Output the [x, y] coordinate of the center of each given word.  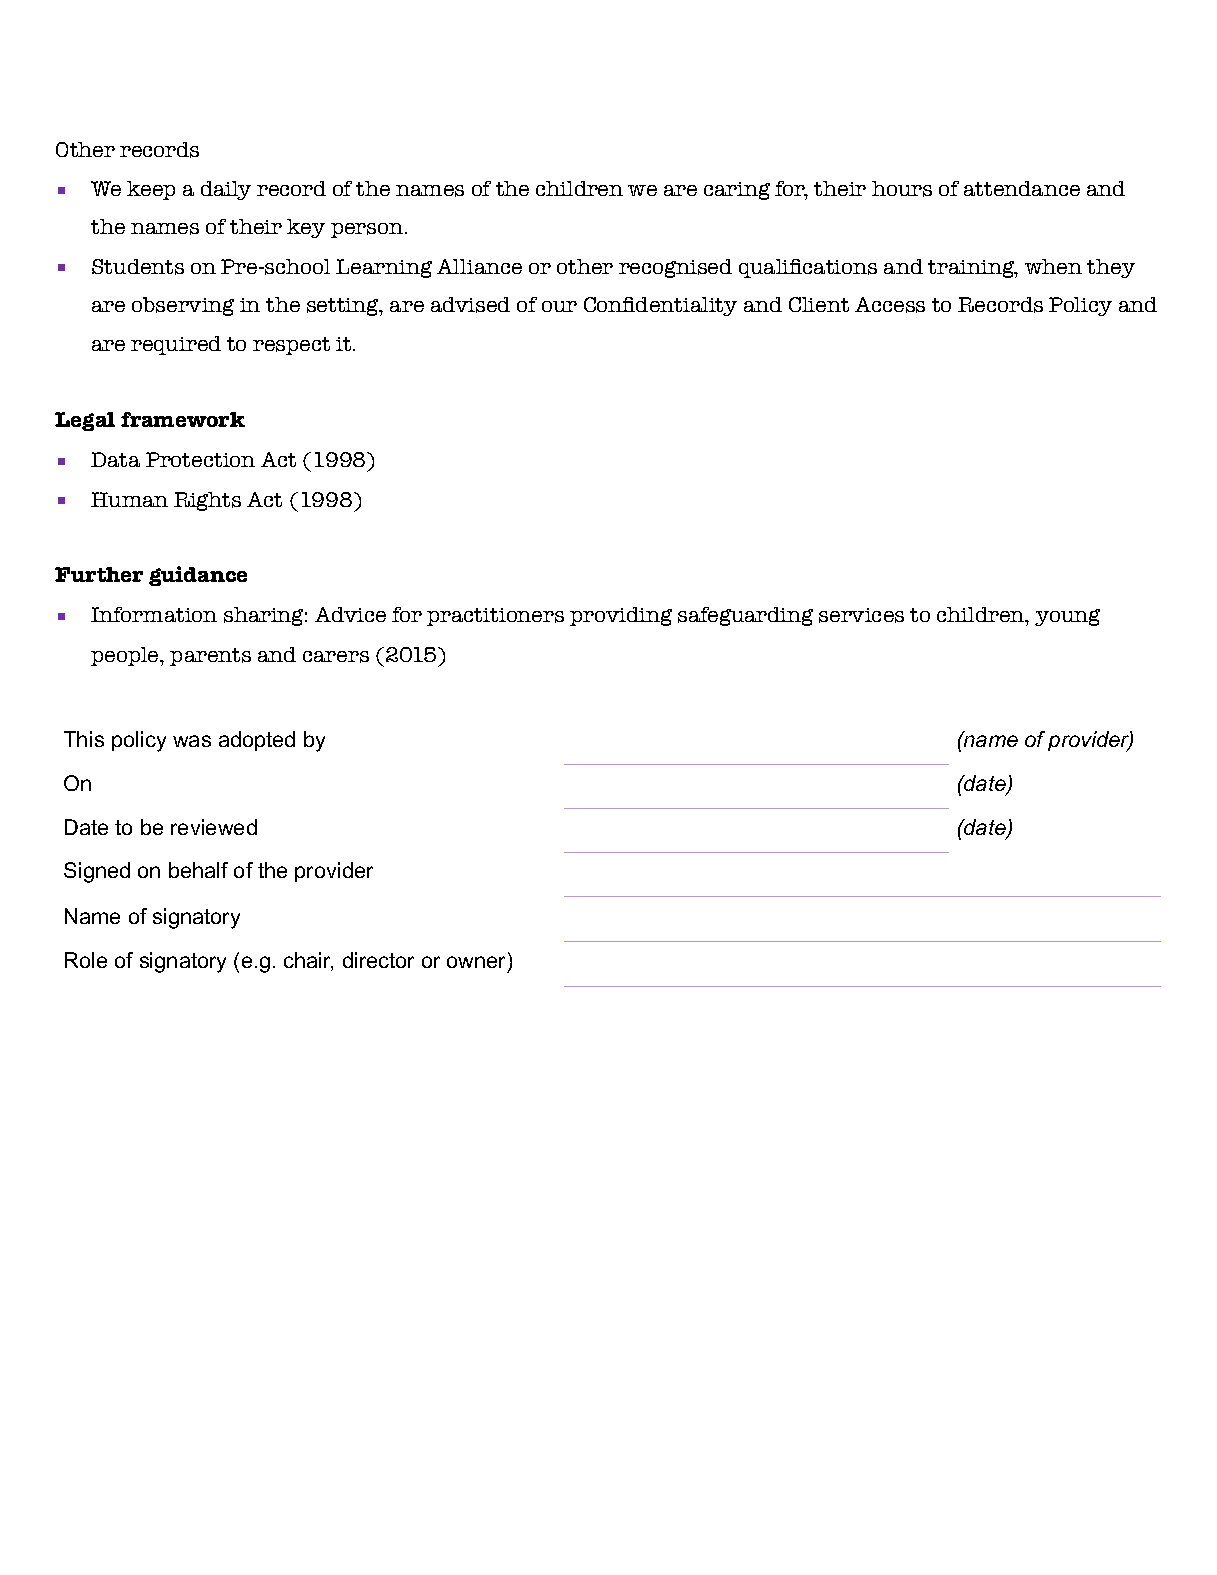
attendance [1022, 188]
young [1067, 617]
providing [621, 616]
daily [226, 190]
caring [737, 191]
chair [308, 961]
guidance [198, 576]
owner [478, 963]
